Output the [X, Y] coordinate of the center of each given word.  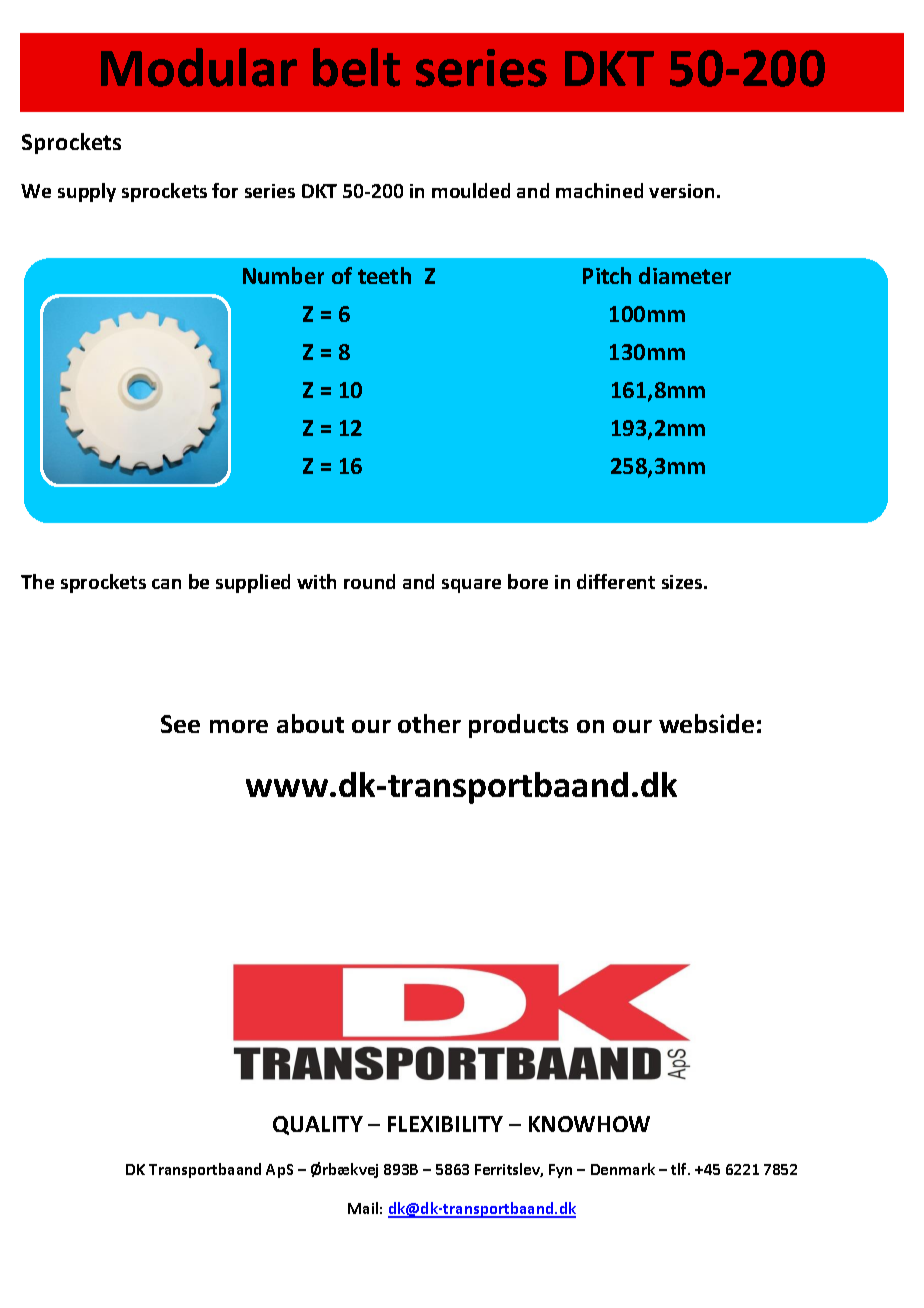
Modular [199, 67]
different [616, 581]
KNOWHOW [589, 1124]
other [429, 723]
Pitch [607, 275]
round [369, 581]
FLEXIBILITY [445, 1124]
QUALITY [318, 1125]
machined [599, 190]
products [518, 726]
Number [283, 275]
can [166, 584]
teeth [384, 275]
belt [356, 67]
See [180, 724]
